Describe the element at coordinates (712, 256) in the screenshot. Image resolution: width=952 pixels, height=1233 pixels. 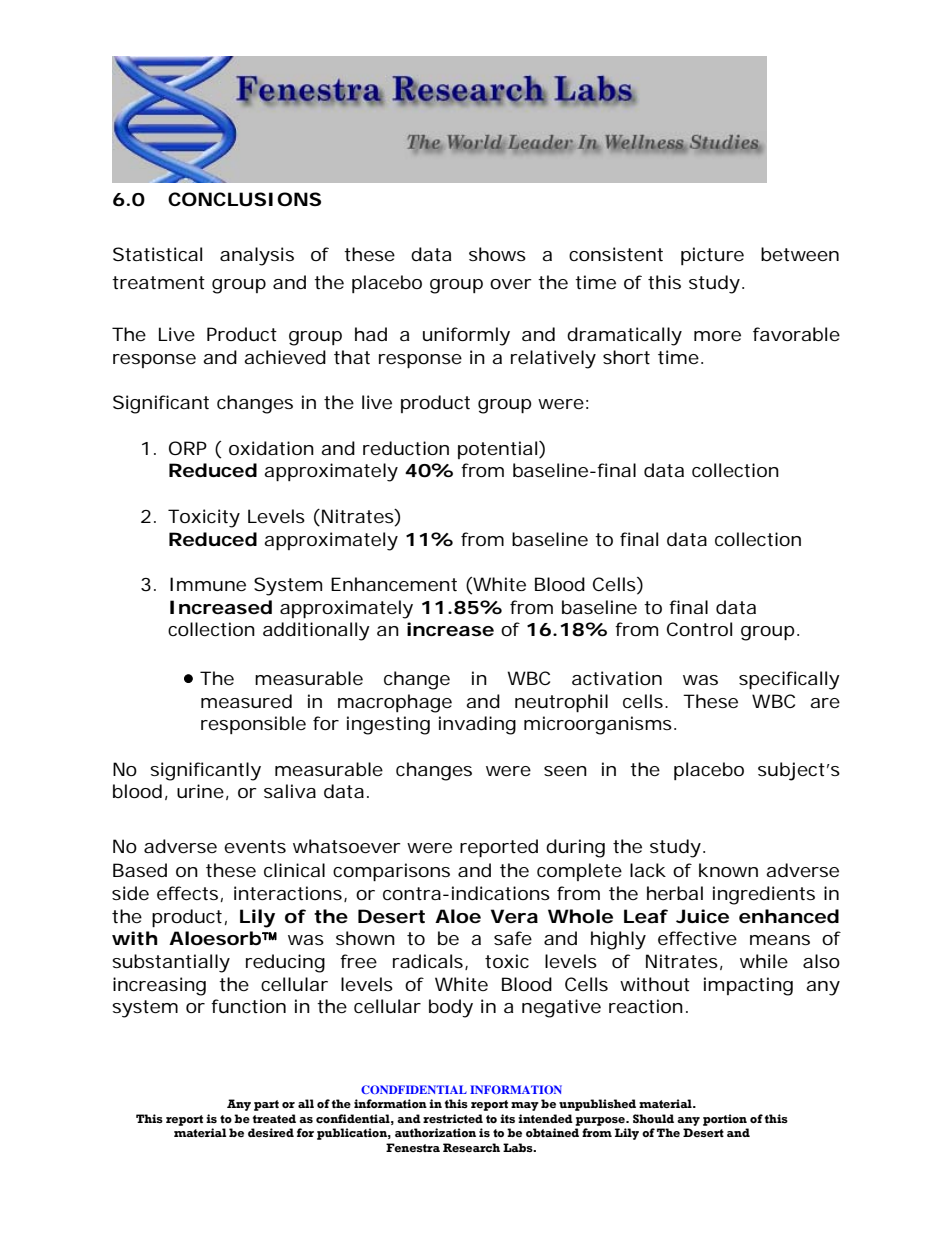
I see `picture` at that location.
